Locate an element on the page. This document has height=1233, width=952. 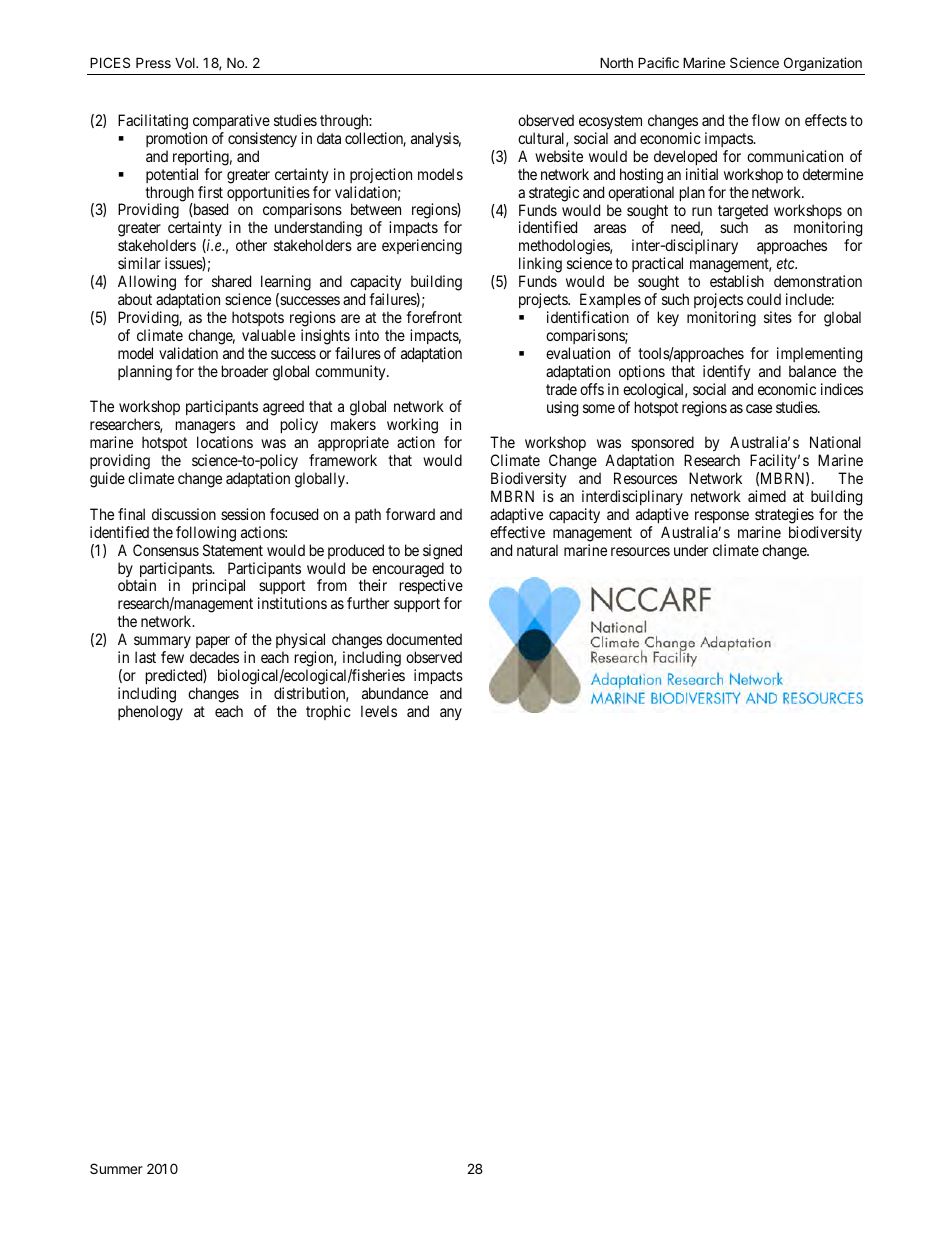
forefront is located at coordinates (434, 317).
